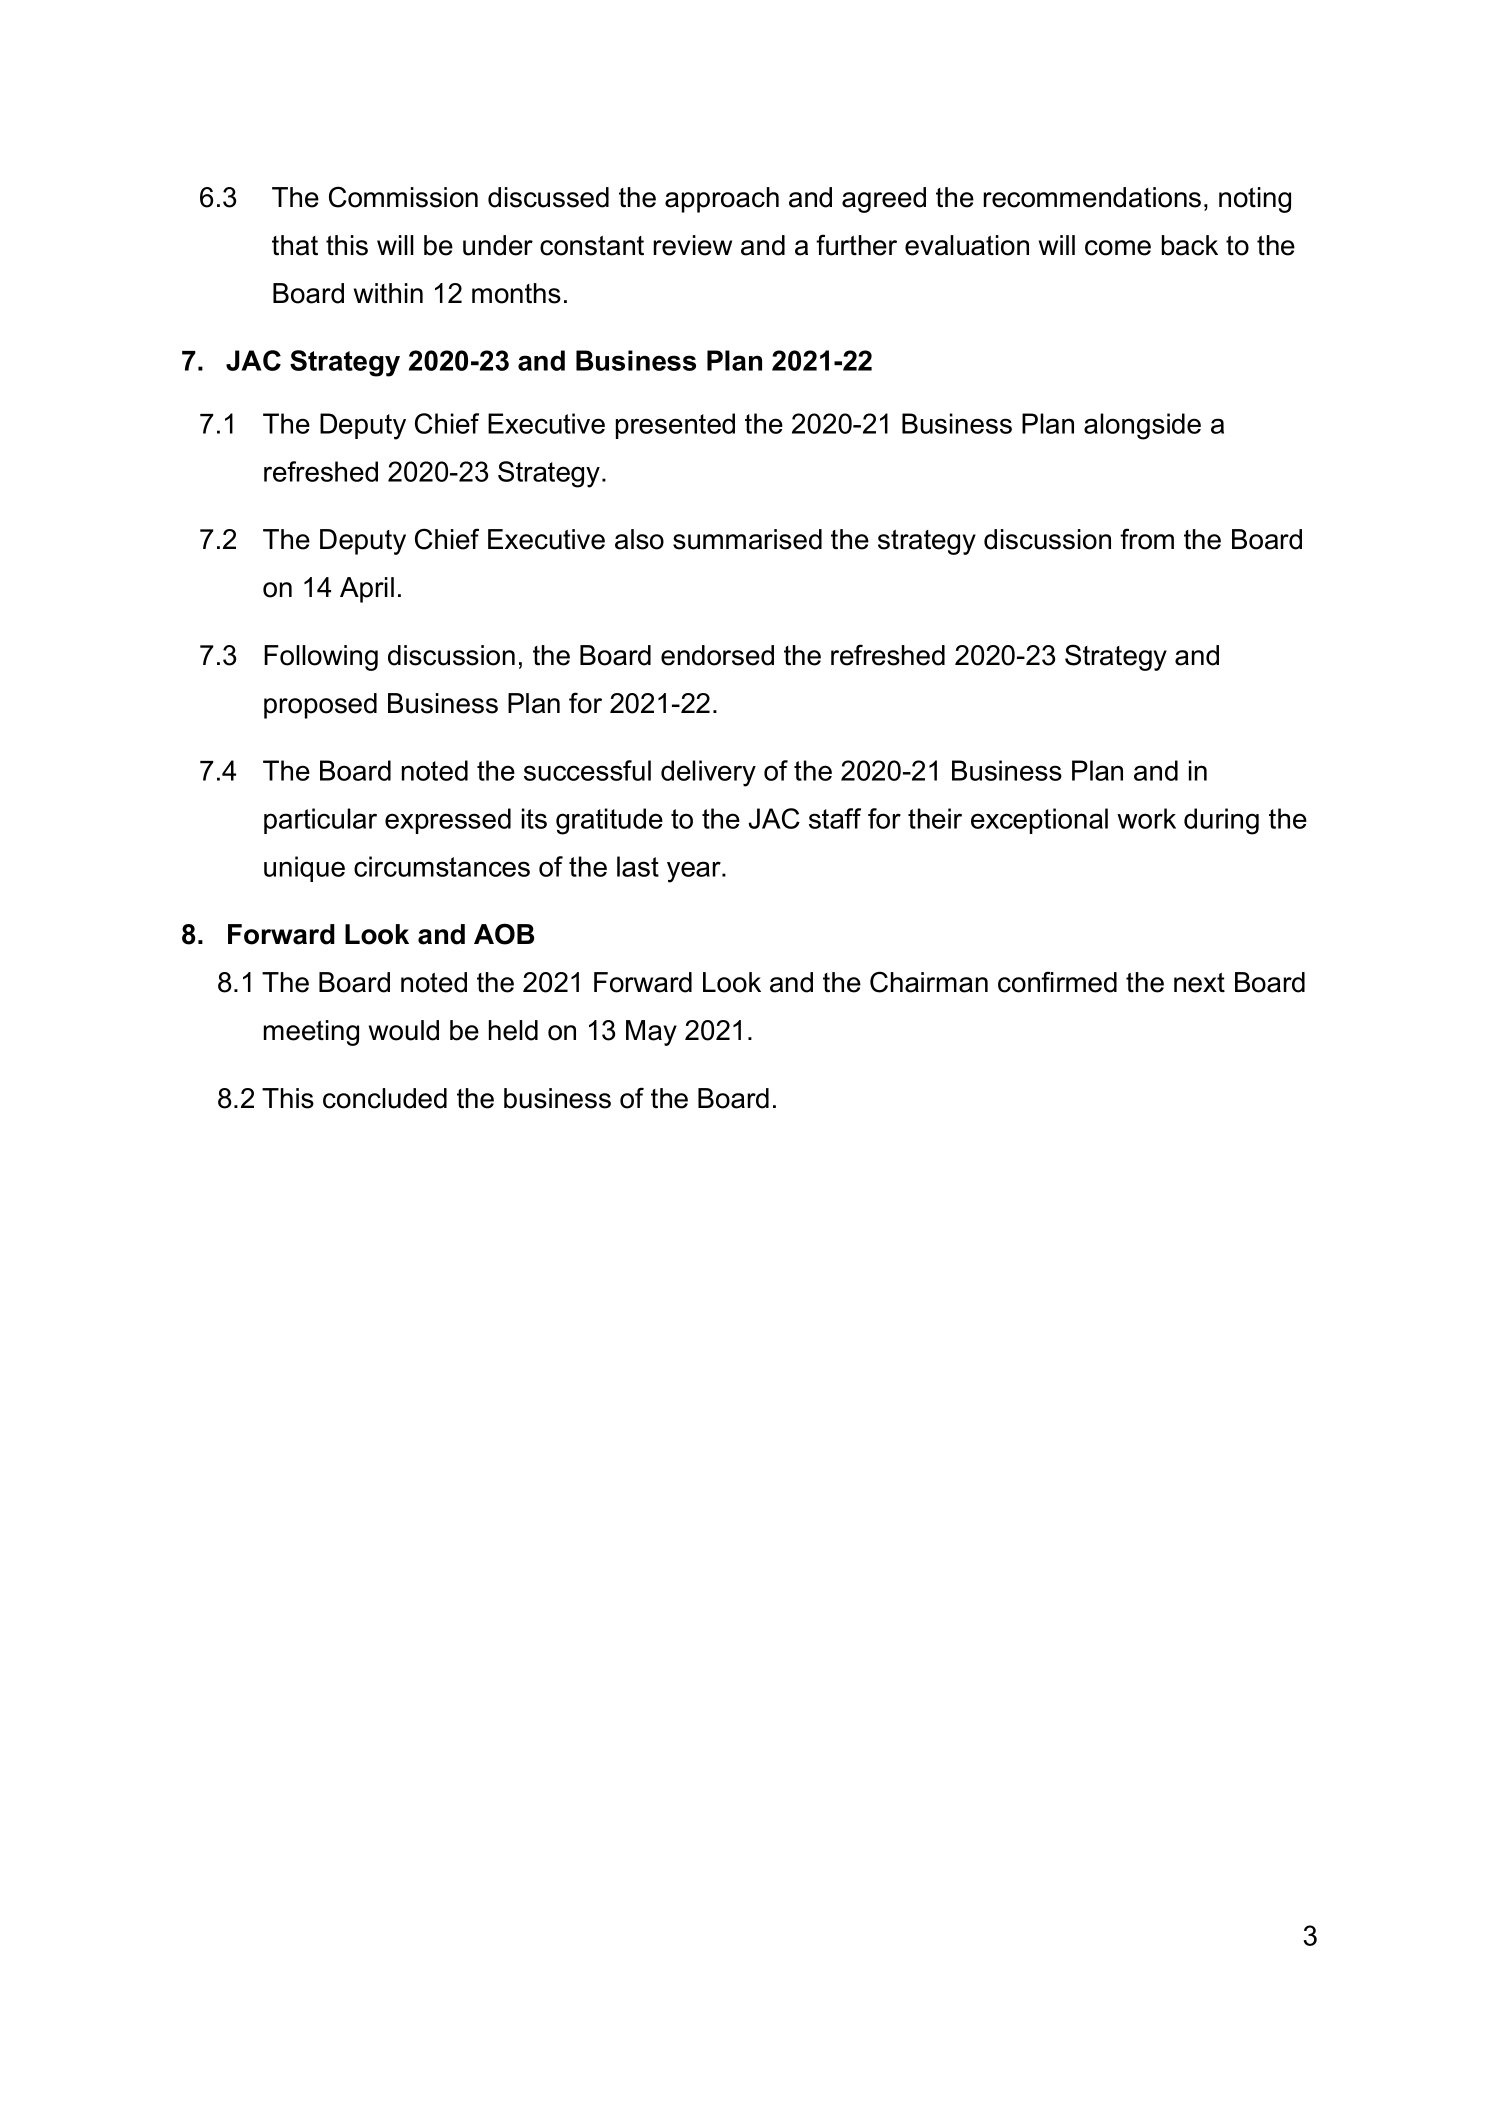 The height and width of the screenshot is (2120, 1499). Describe the element at coordinates (403, 197) in the screenshot. I see `Commission` at that location.
